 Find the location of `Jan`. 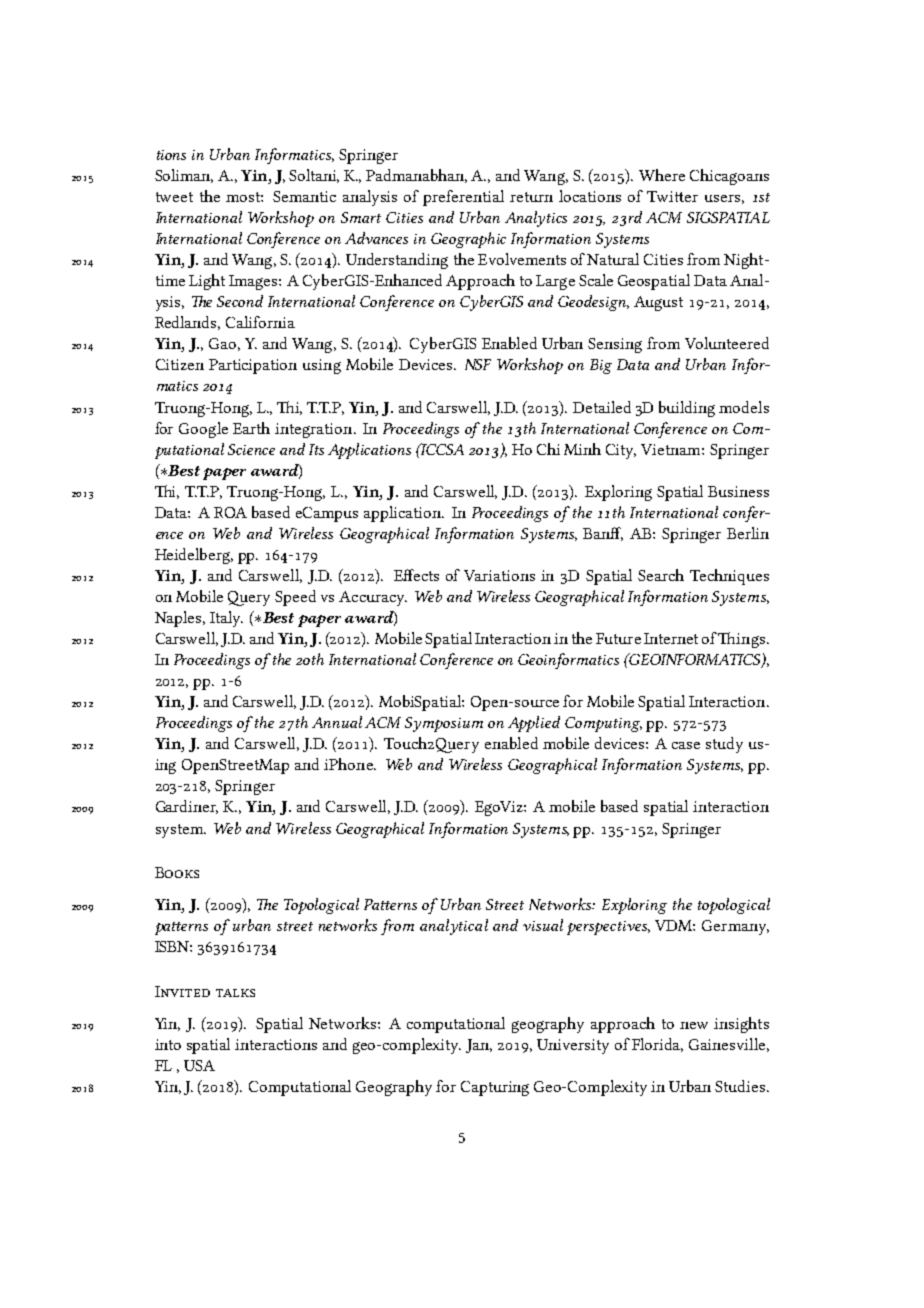

Jan is located at coordinates (479, 1046).
